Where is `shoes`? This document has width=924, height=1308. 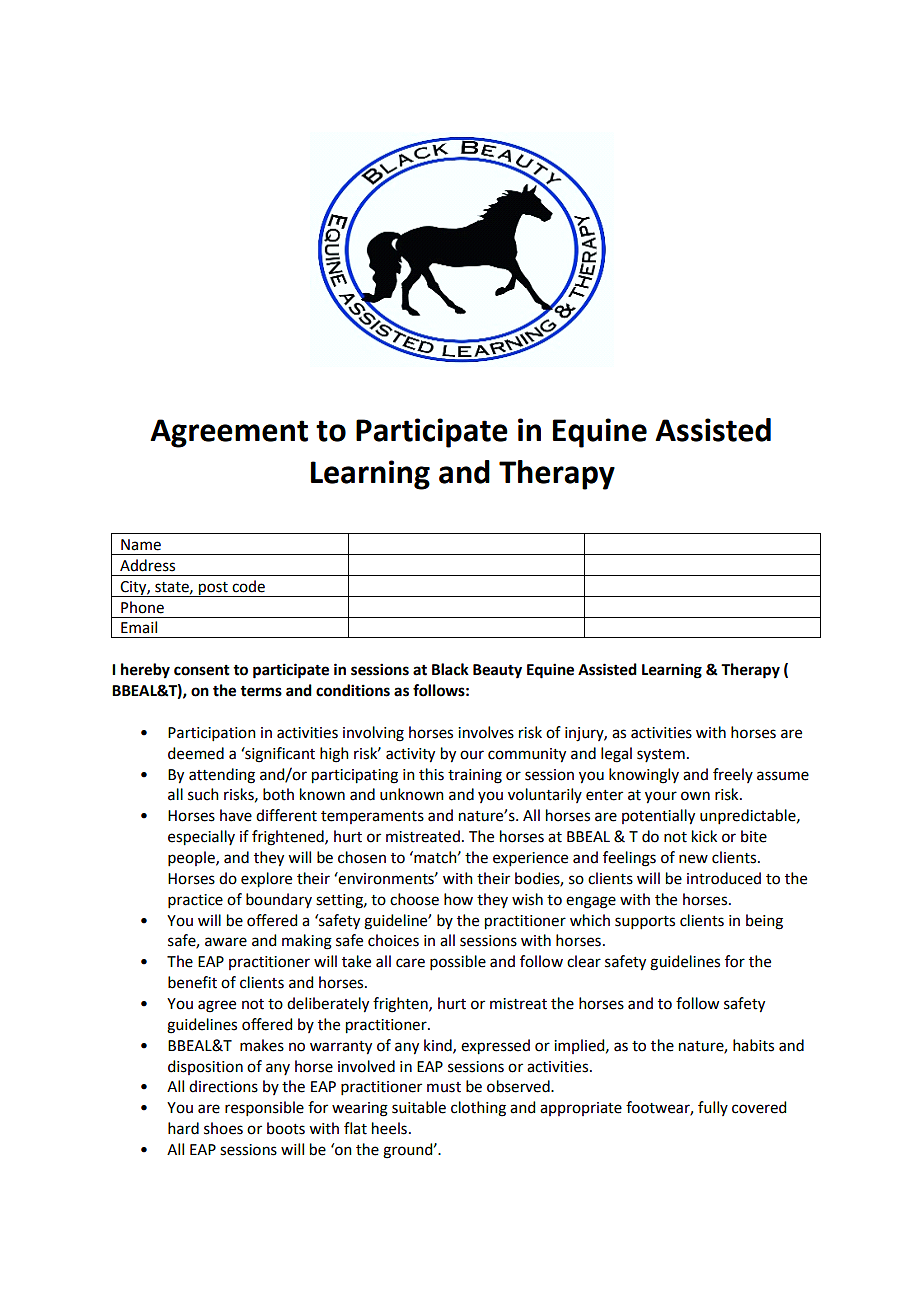 shoes is located at coordinates (223, 1128).
